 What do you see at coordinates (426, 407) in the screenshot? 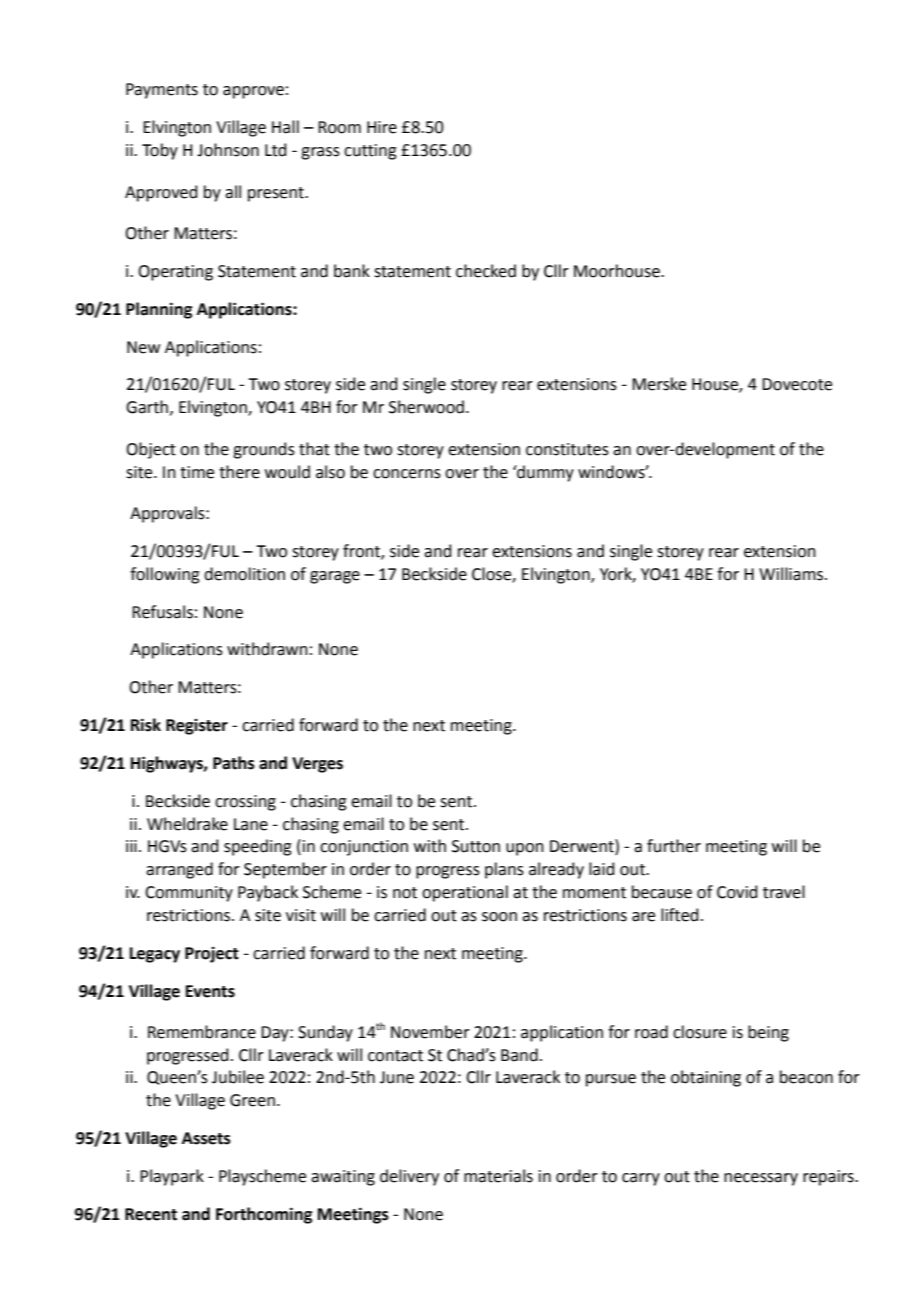
I see `Sherwood` at bounding box center [426, 407].
